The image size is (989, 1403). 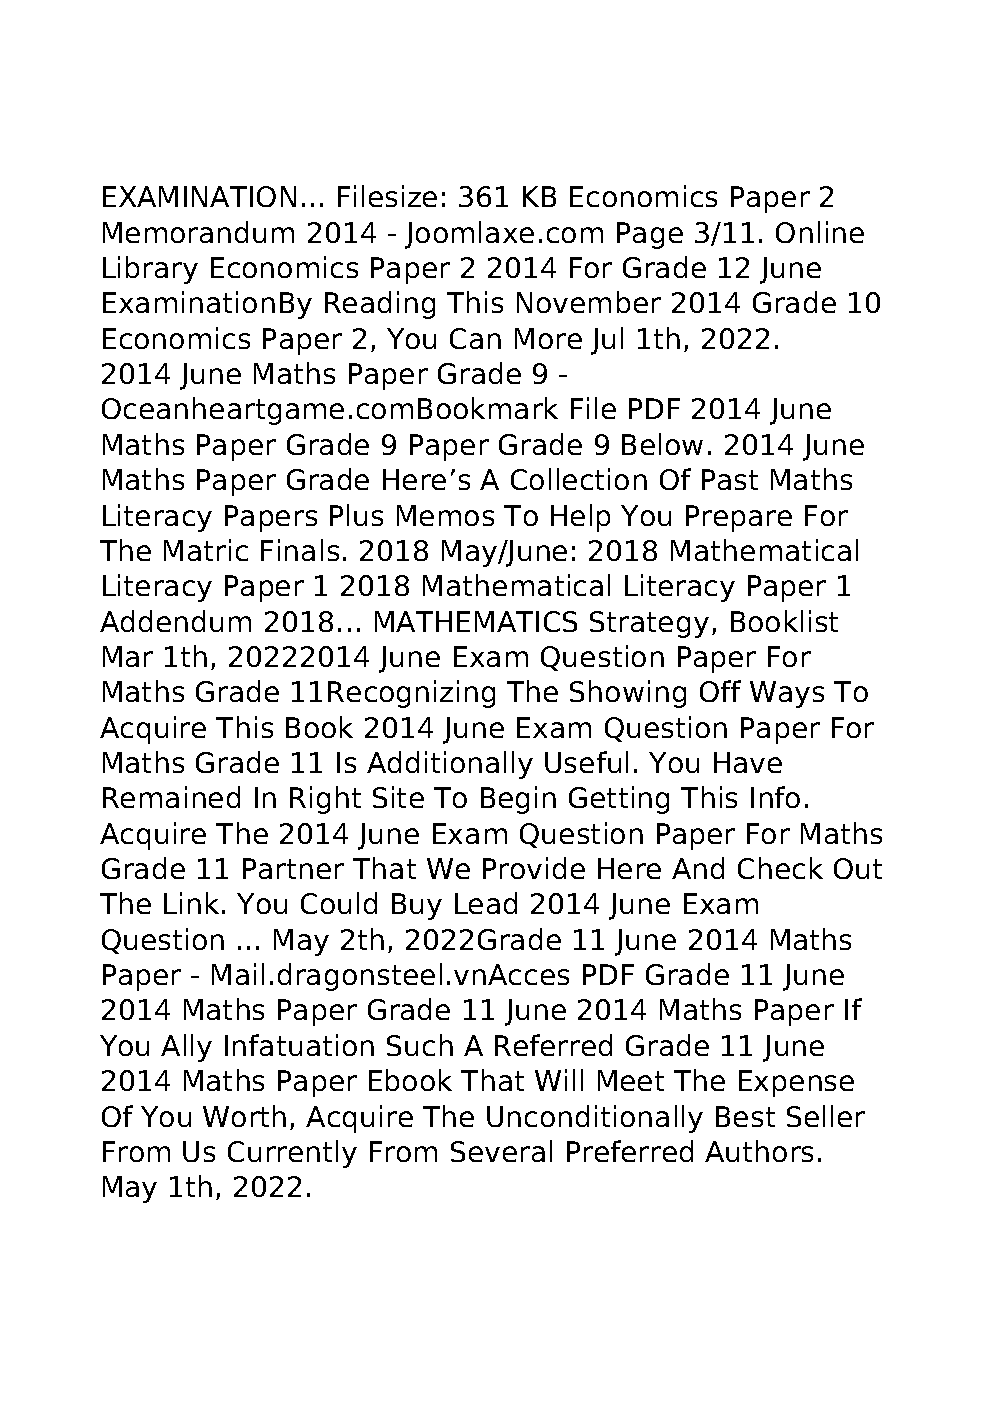 What do you see at coordinates (589, 302) in the document?
I see `November` at bounding box center [589, 302].
